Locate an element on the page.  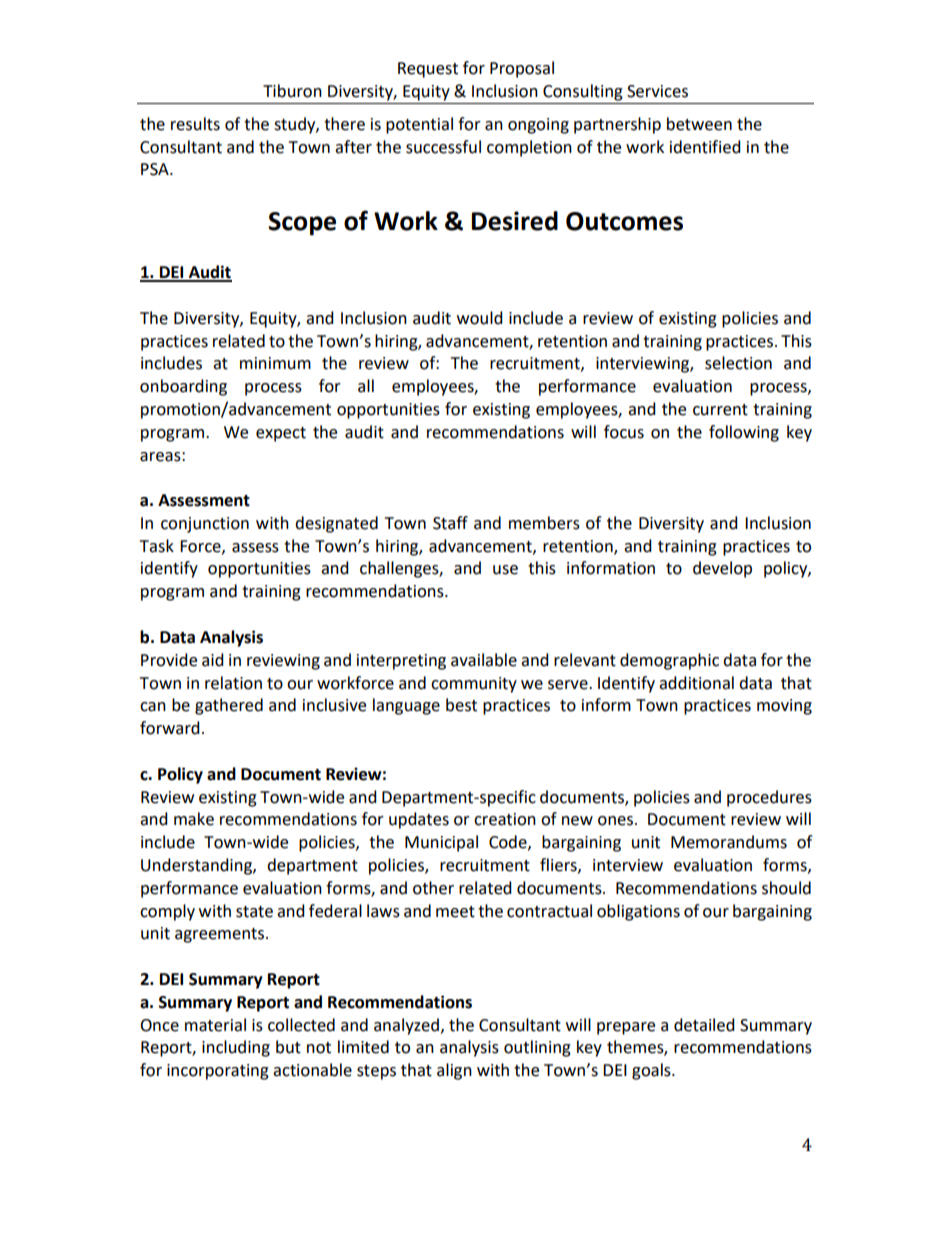
between is located at coordinates (699, 124).
